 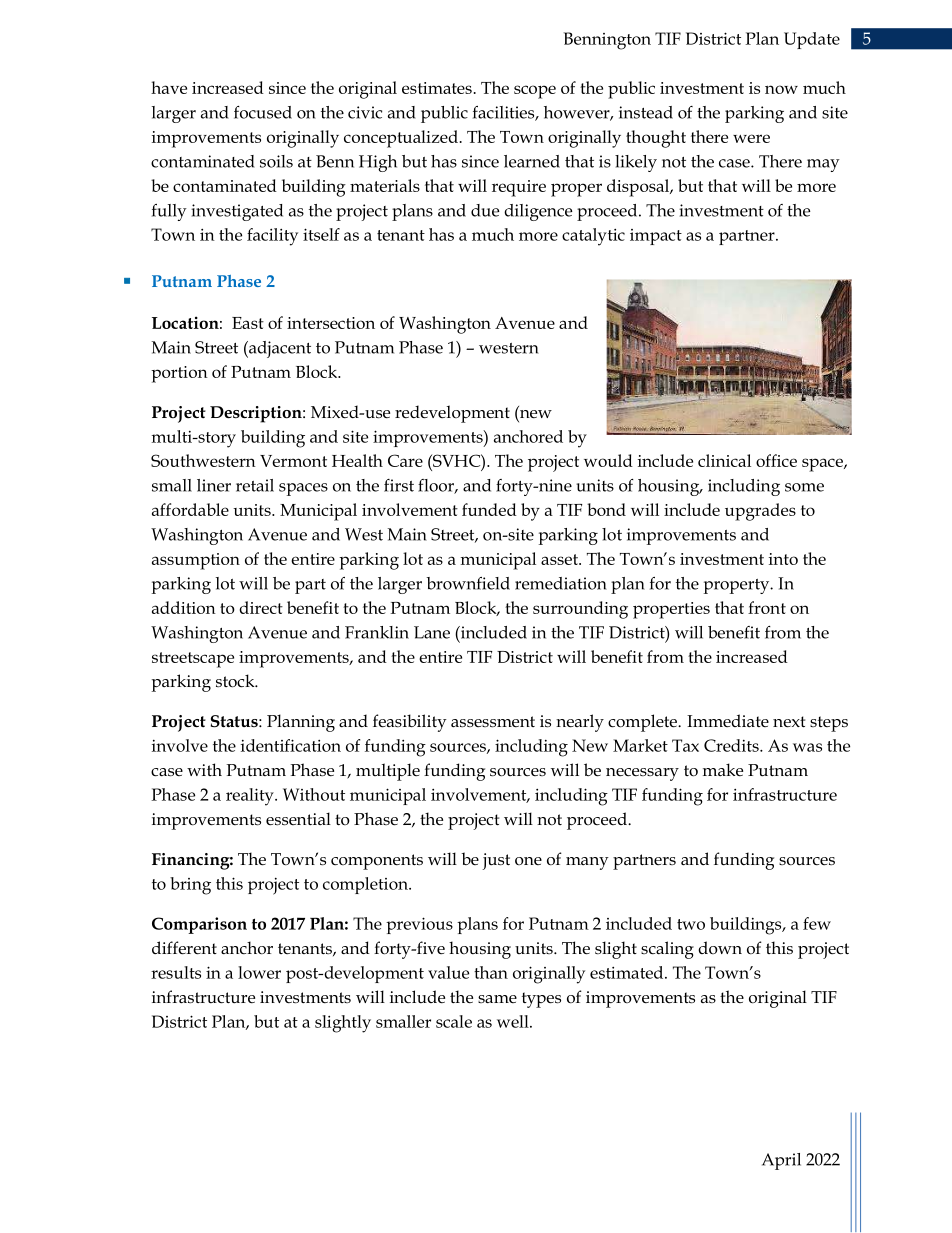 I want to click on down, so click(x=720, y=947).
